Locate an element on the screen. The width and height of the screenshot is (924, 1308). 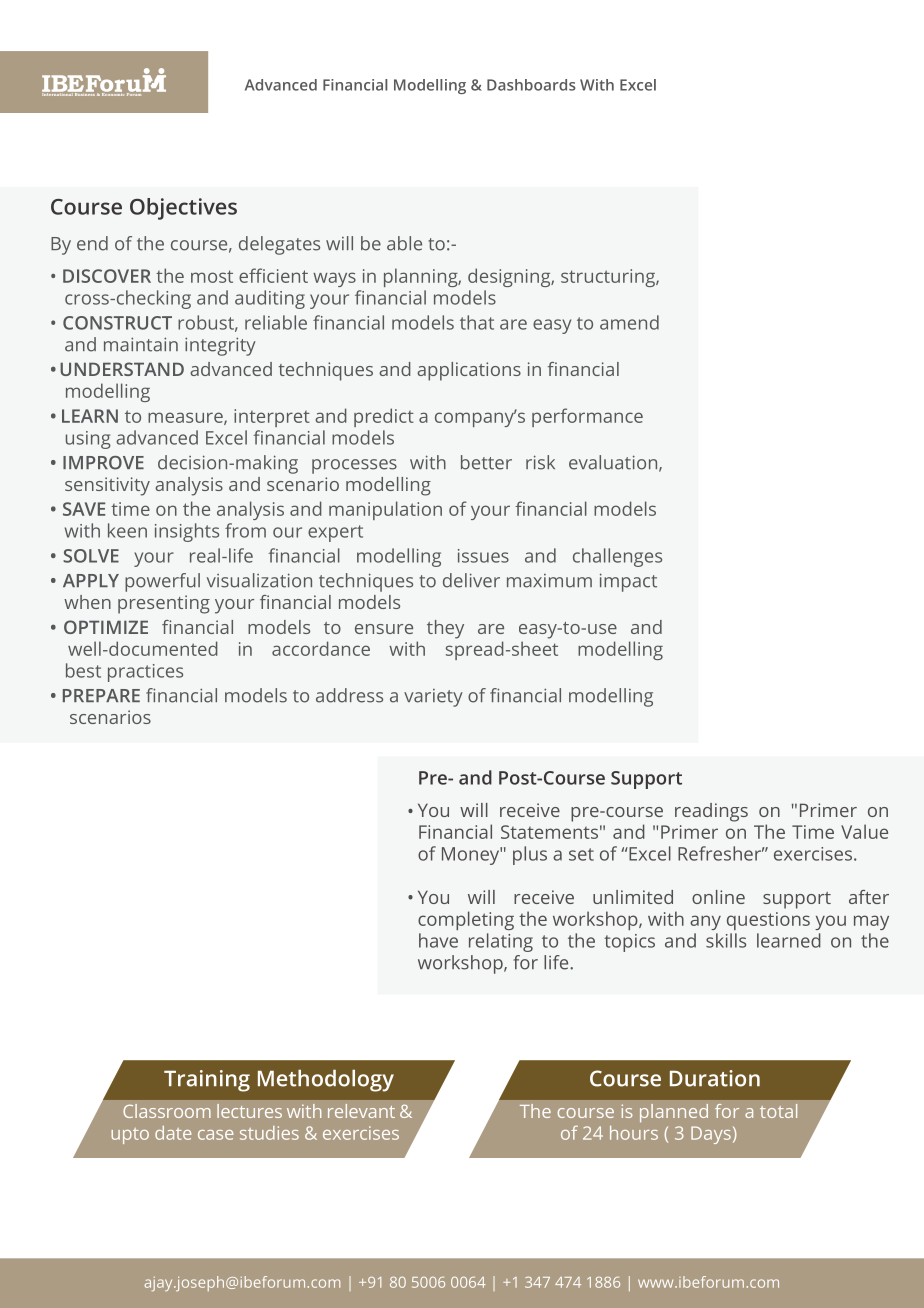
PREPARE is located at coordinates (101, 695).
